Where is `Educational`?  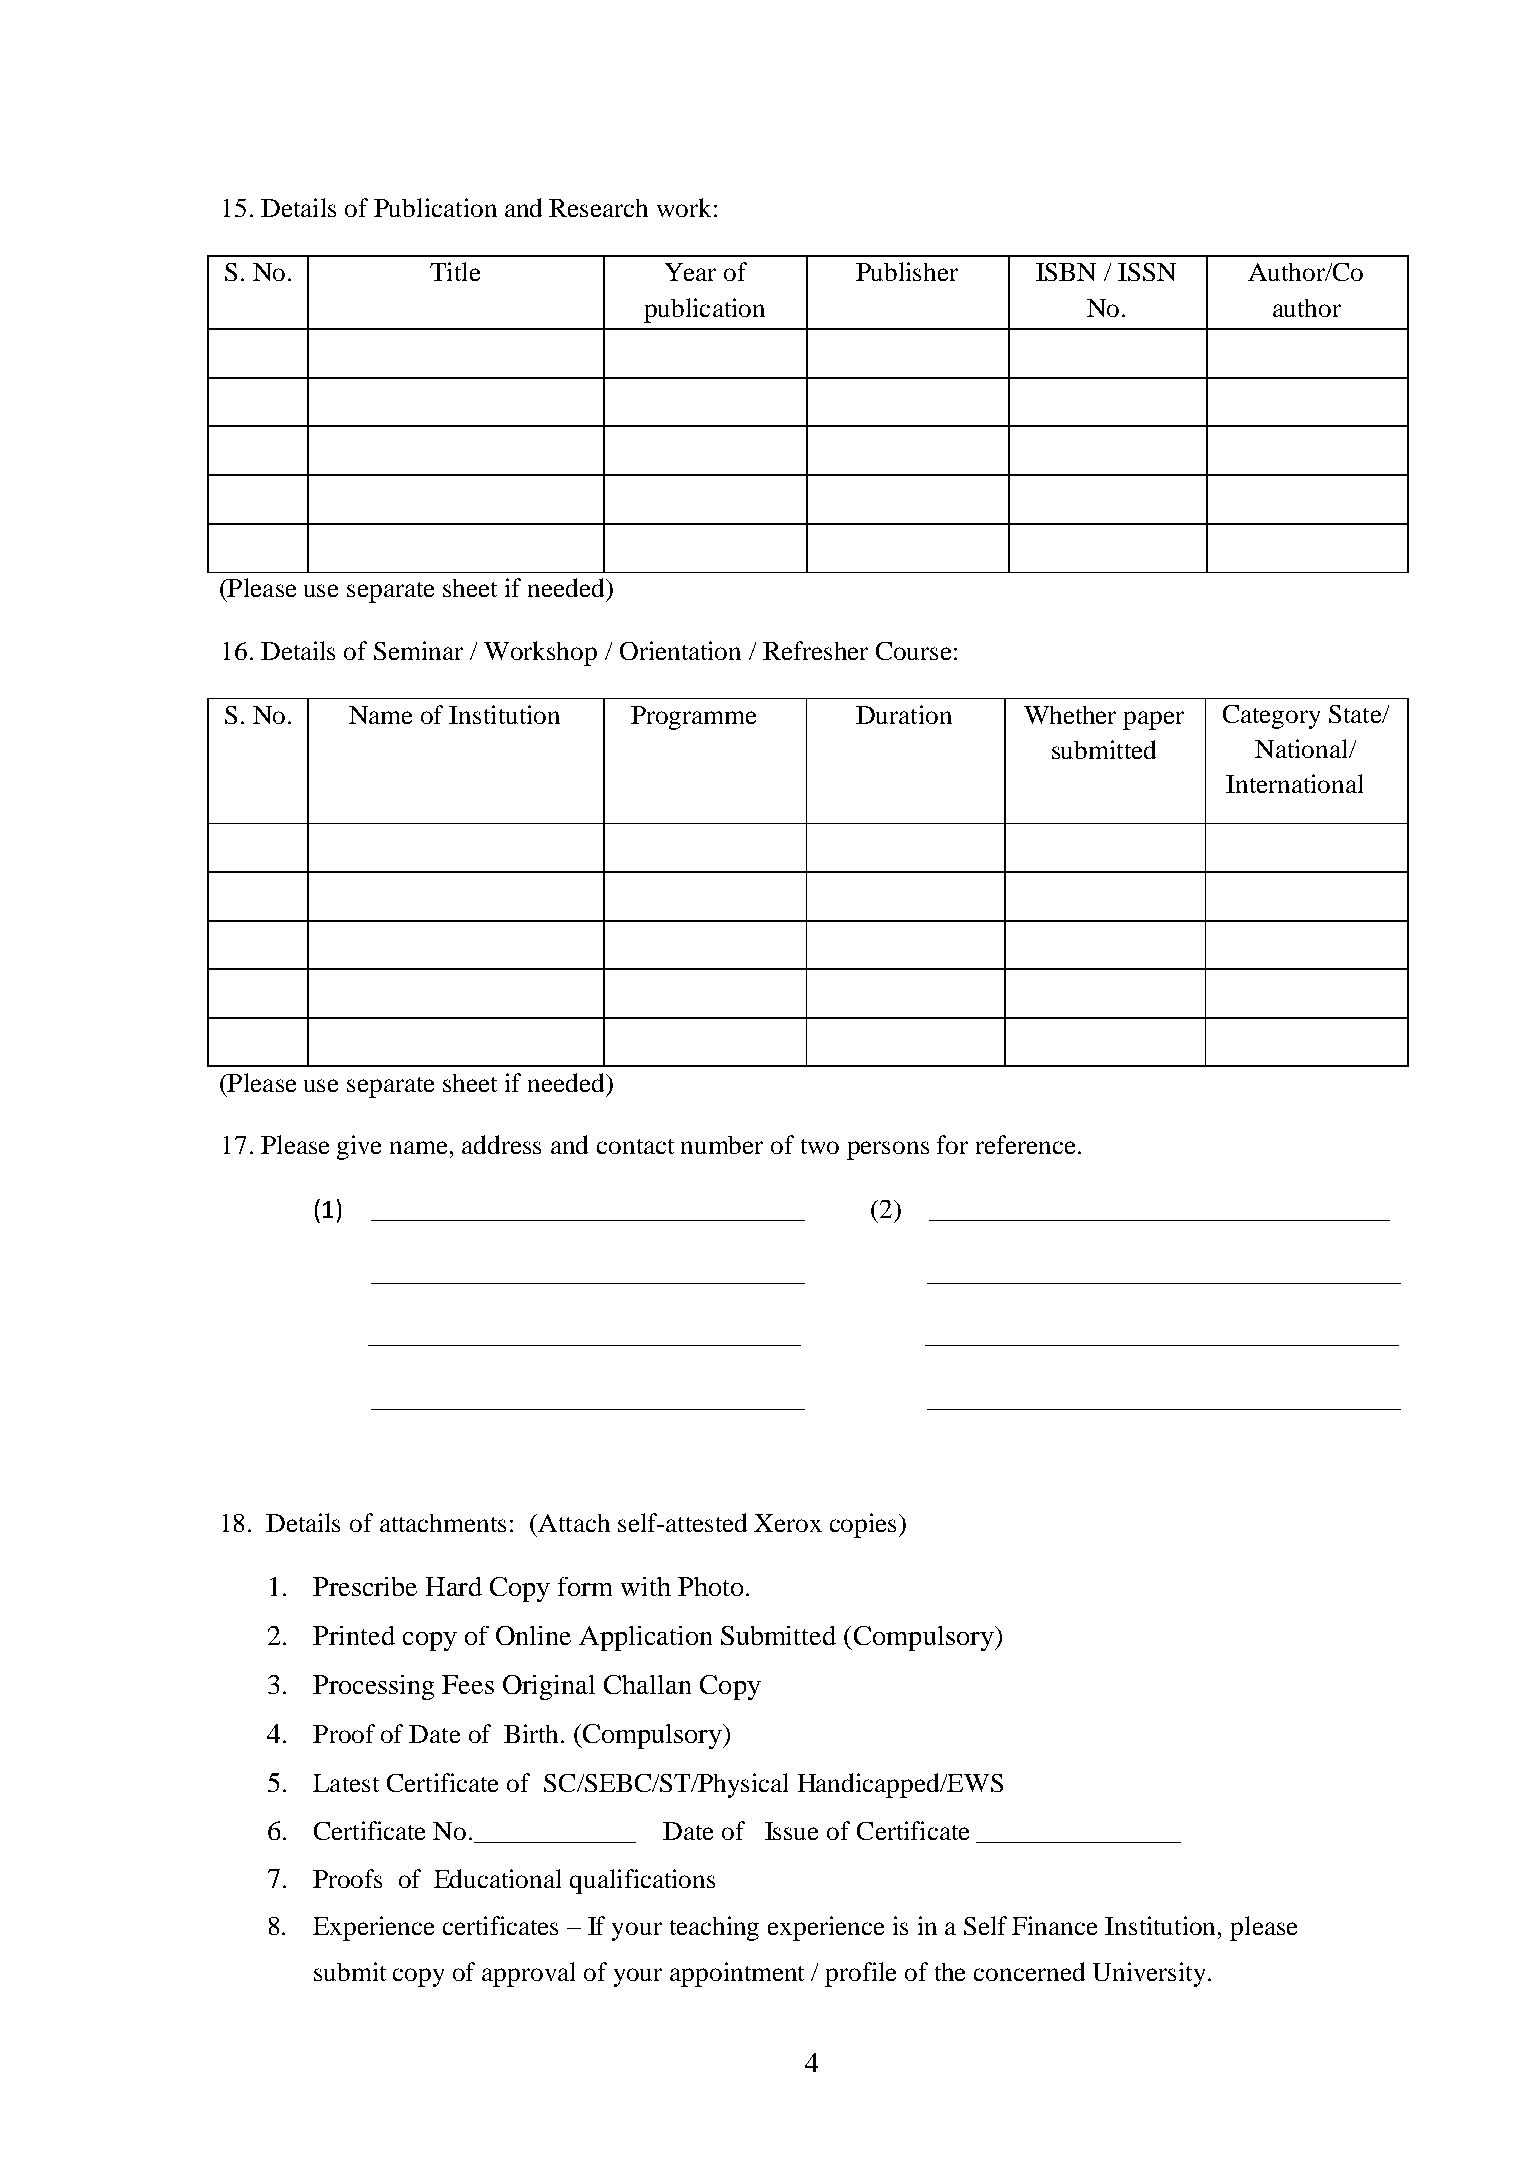 Educational is located at coordinates (497, 1878).
